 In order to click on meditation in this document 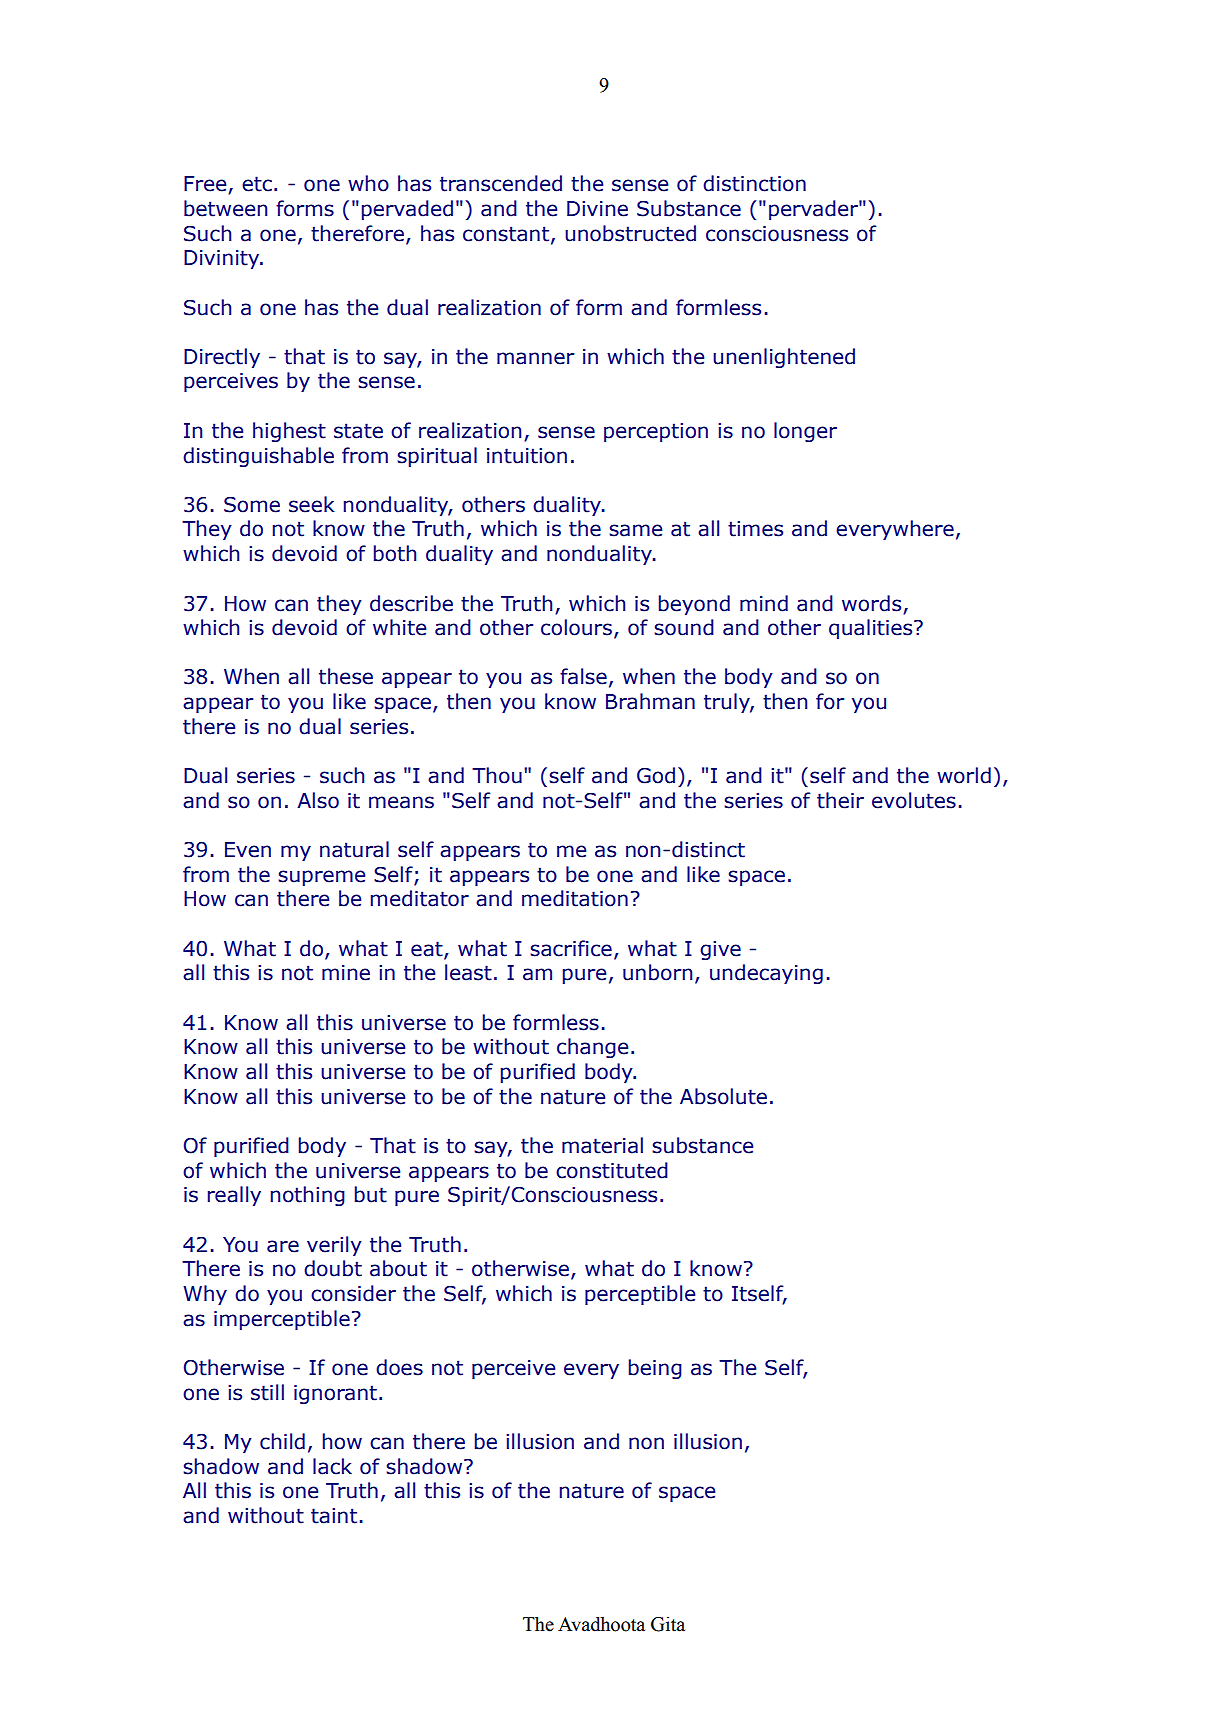, I will do `click(575, 898)`.
